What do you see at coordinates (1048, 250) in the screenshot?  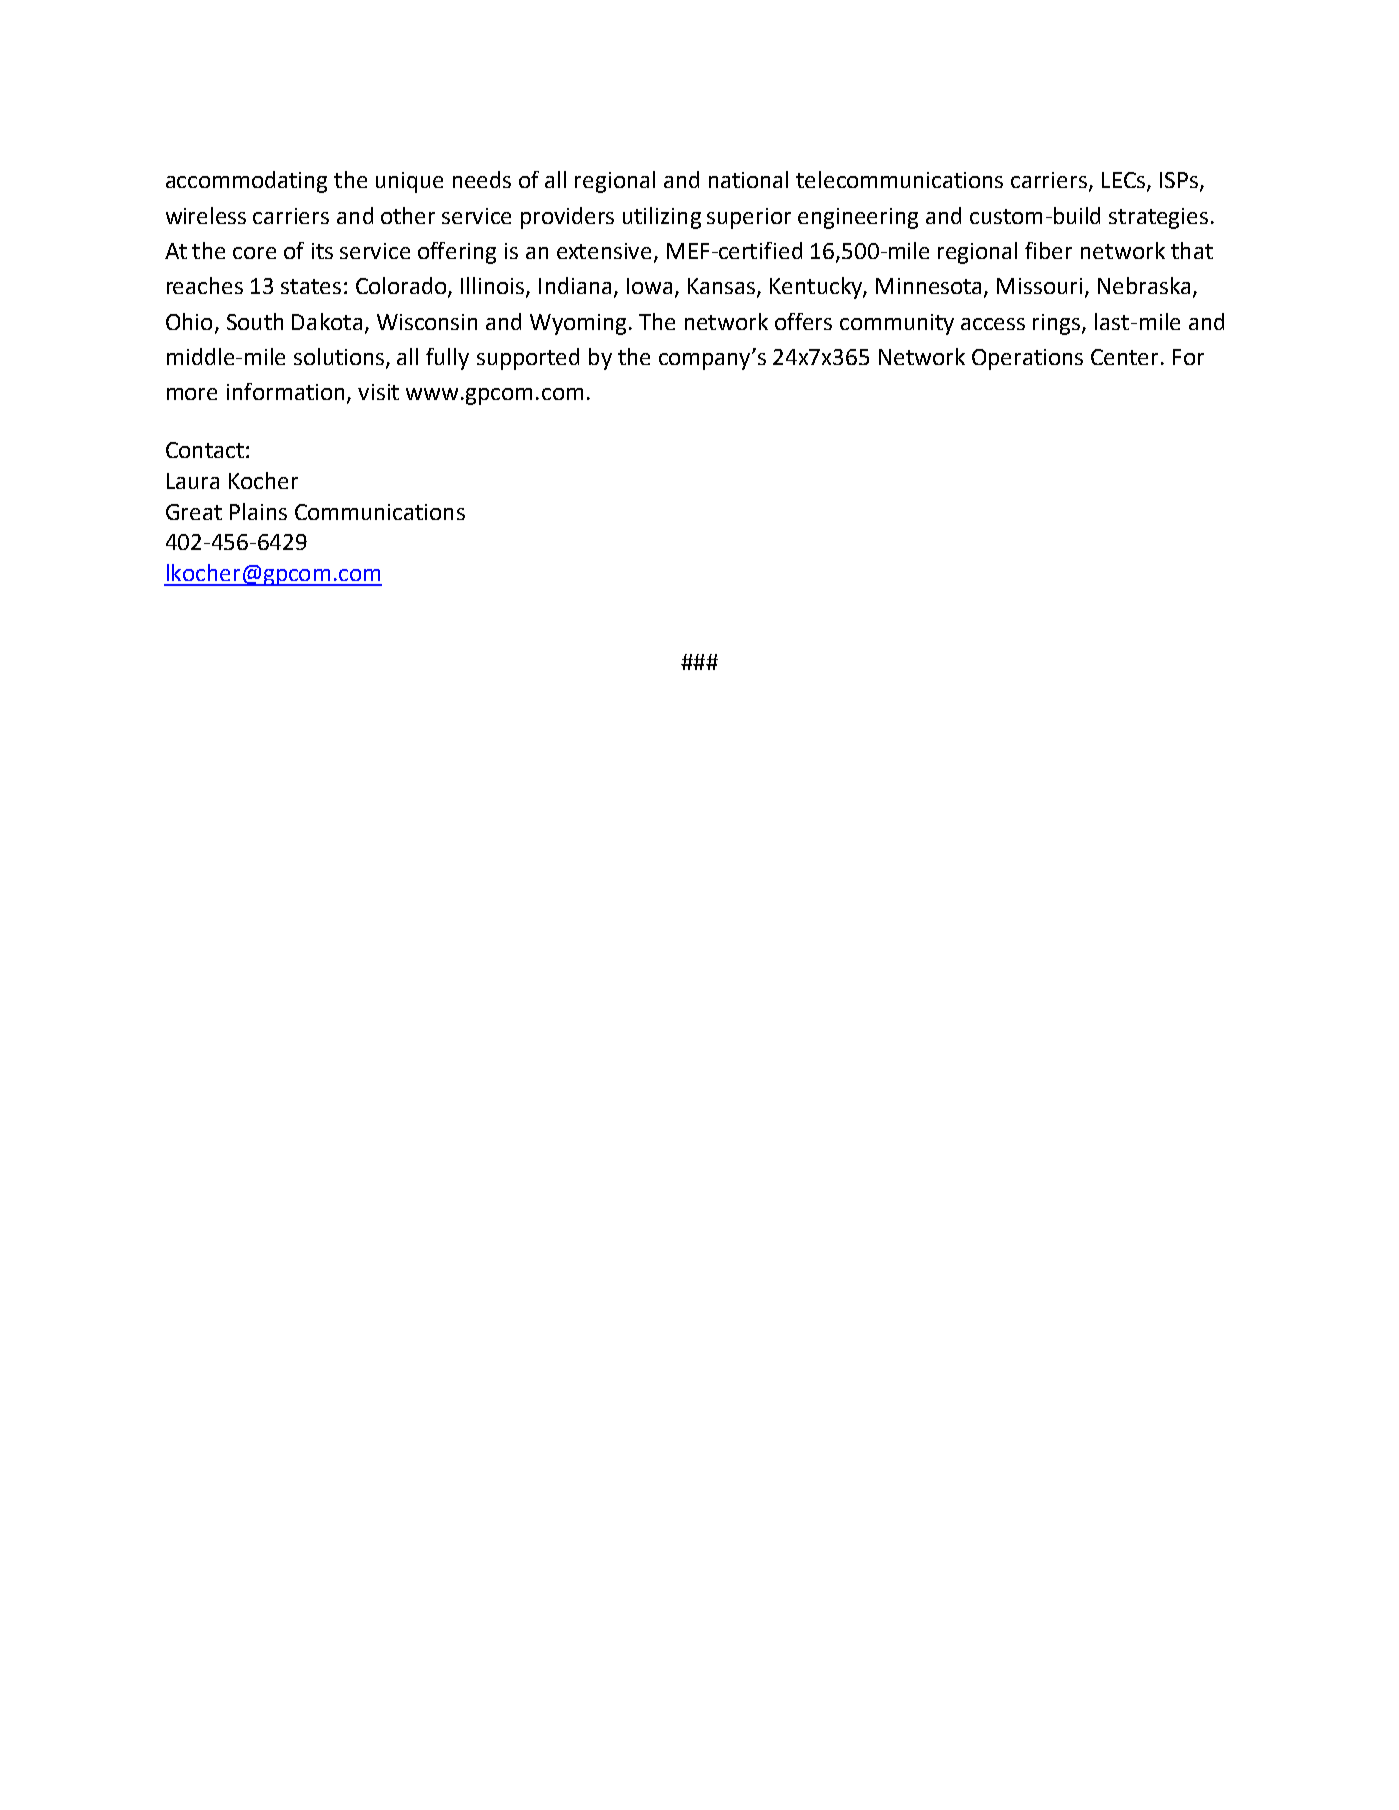 I see `fiber` at bounding box center [1048, 250].
